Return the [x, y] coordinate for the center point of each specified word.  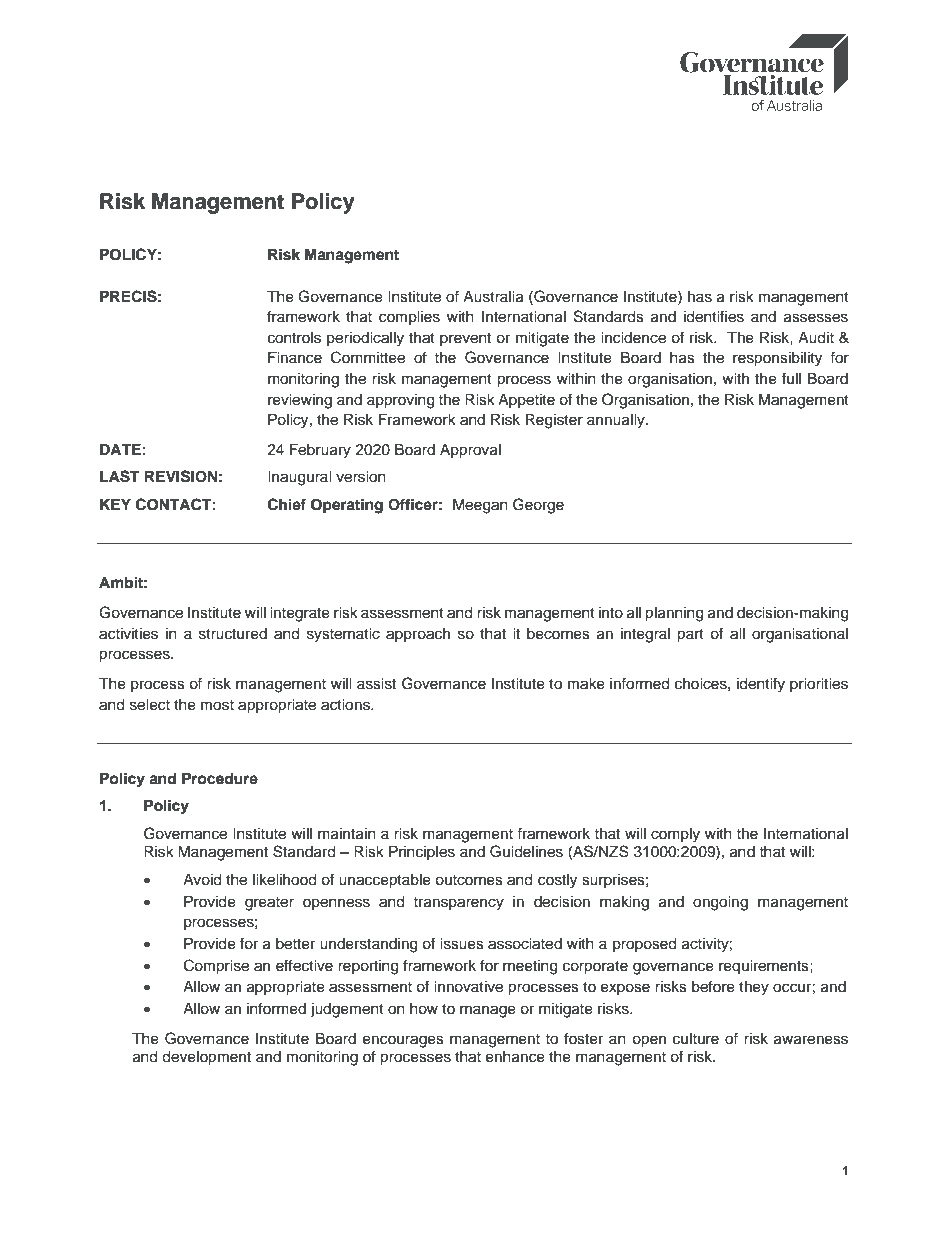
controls [294, 338]
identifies [714, 316]
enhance [515, 1057]
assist [376, 684]
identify [761, 685]
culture [696, 1039]
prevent [465, 339]
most [217, 705]
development [206, 1058]
